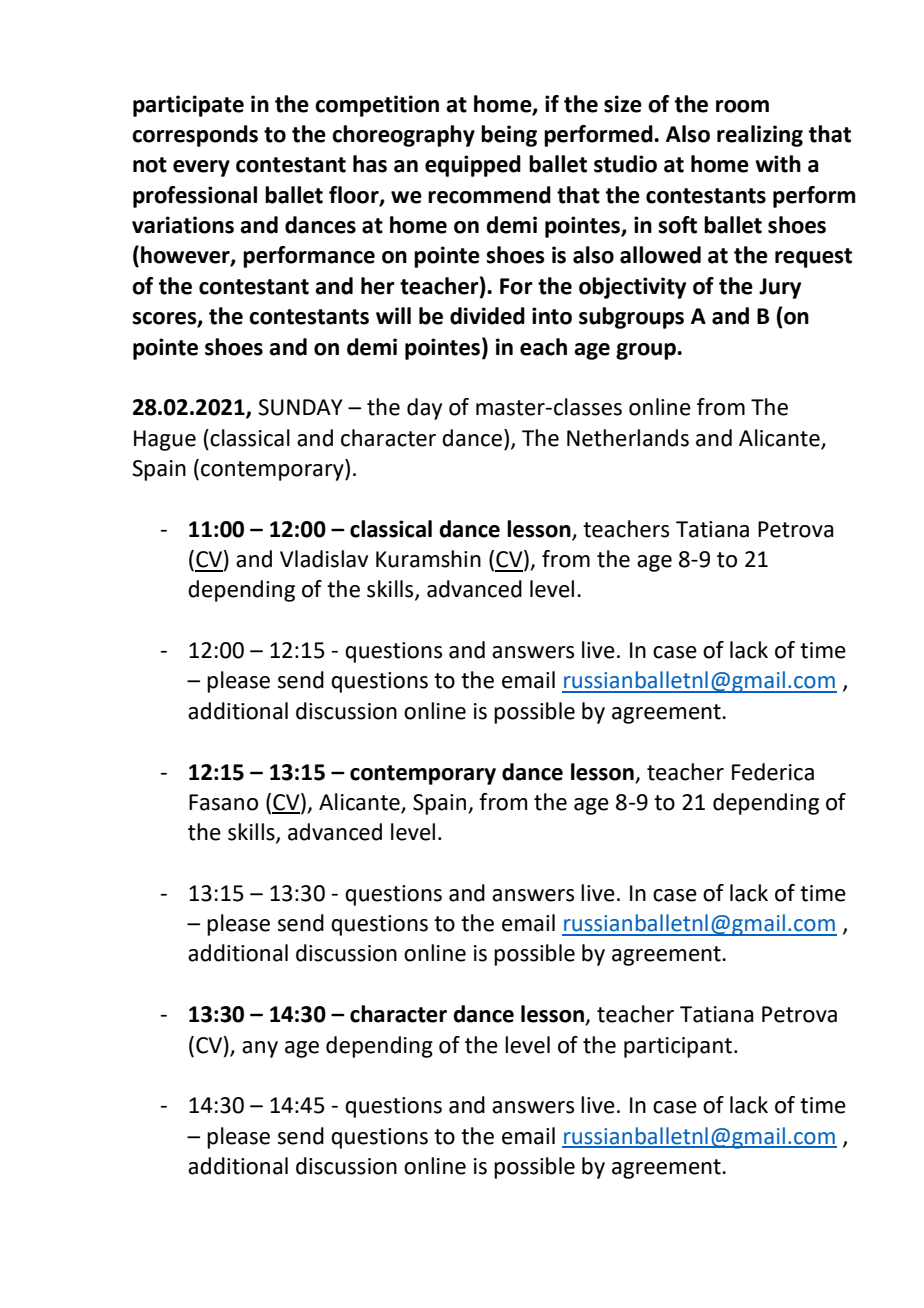 The height and width of the screenshot is (1308, 924). What do you see at coordinates (165, 440) in the screenshot?
I see `Hague` at bounding box center [165, 440].
